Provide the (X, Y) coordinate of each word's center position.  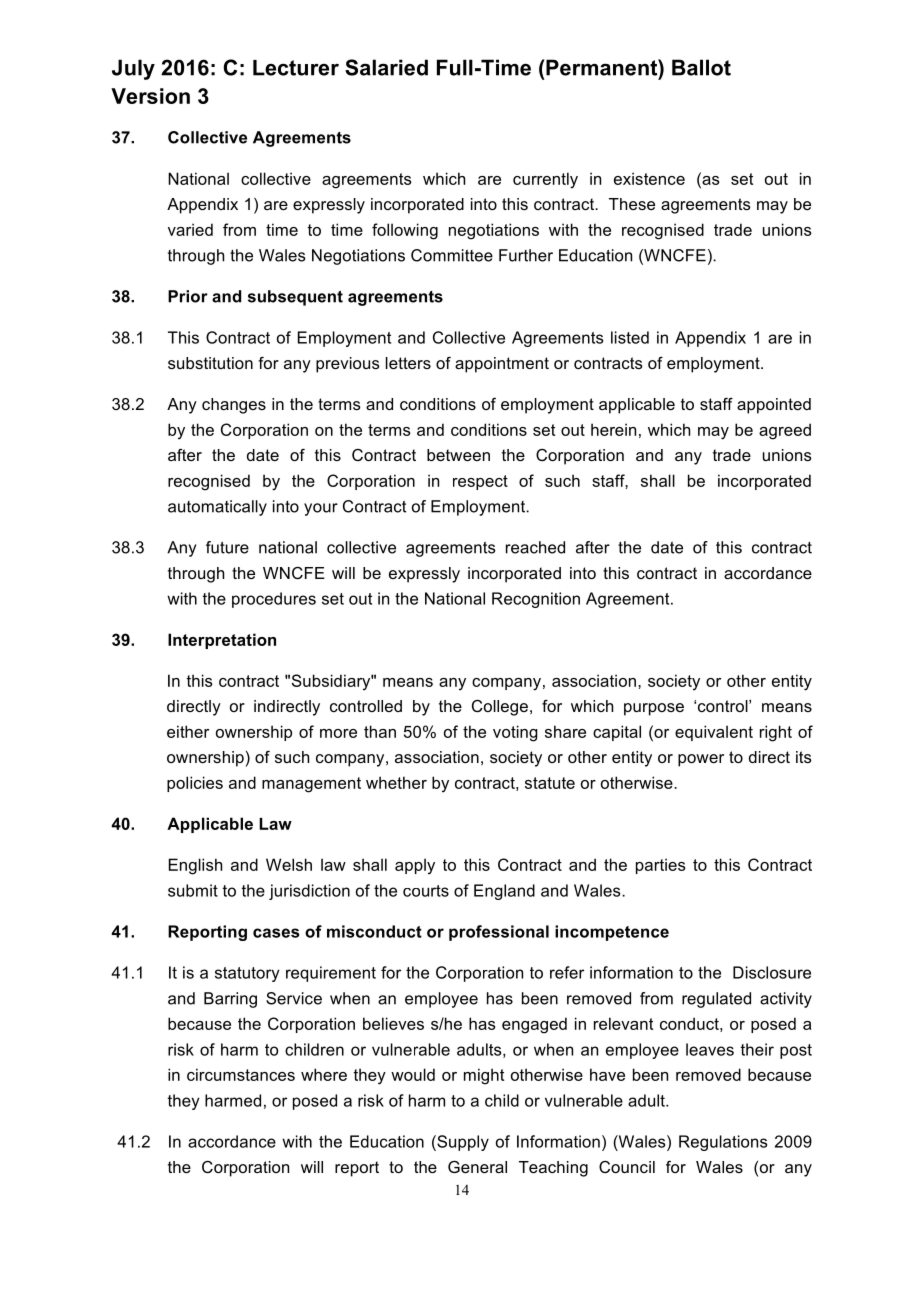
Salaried (386, 67)
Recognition (536, 600)
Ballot (701, 67)
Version (150, 96)
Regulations (723, 1143)
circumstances (241, 1074)
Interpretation (222, 641)
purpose (654, 709)
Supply (462, 1143)
